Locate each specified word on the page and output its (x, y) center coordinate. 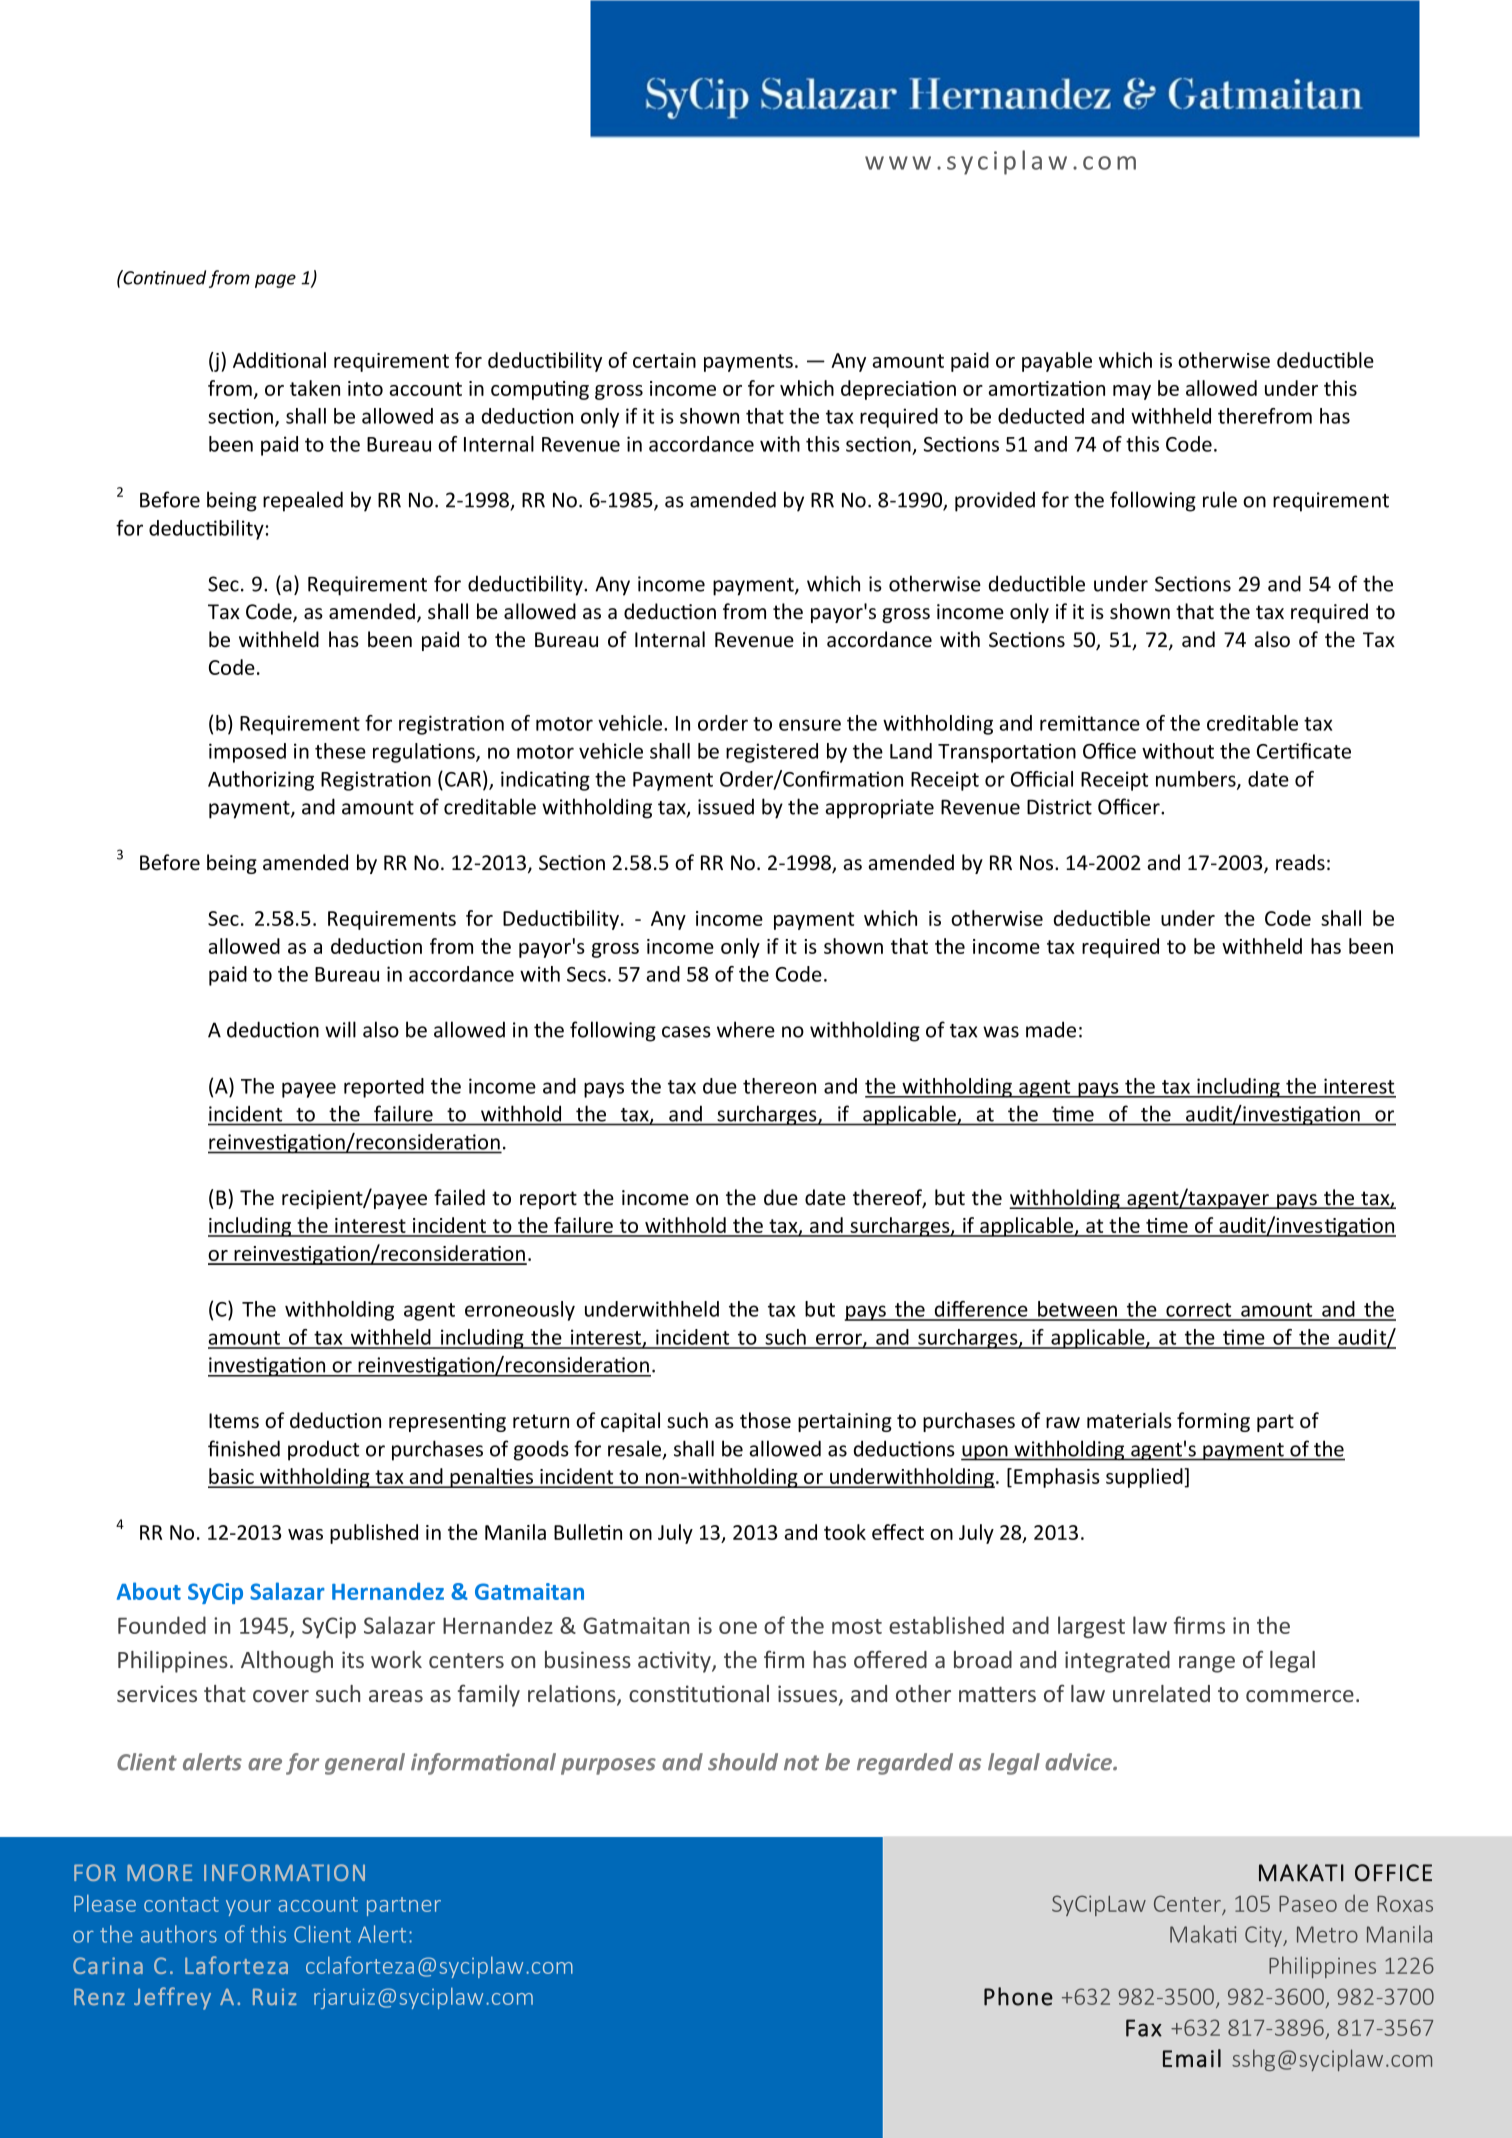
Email (1192, 2058)
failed (459, 1197)
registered (772, 753)
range (1207, 1664)
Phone (1018, 1996)
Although (287, 1662)
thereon (779, 1086)
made (1051, 1029)
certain (664, 360)
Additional (279, 360)
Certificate (1304, 751)
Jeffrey (172, 1998)
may (1132, 392)
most (857, 1626)
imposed (247, 753)
